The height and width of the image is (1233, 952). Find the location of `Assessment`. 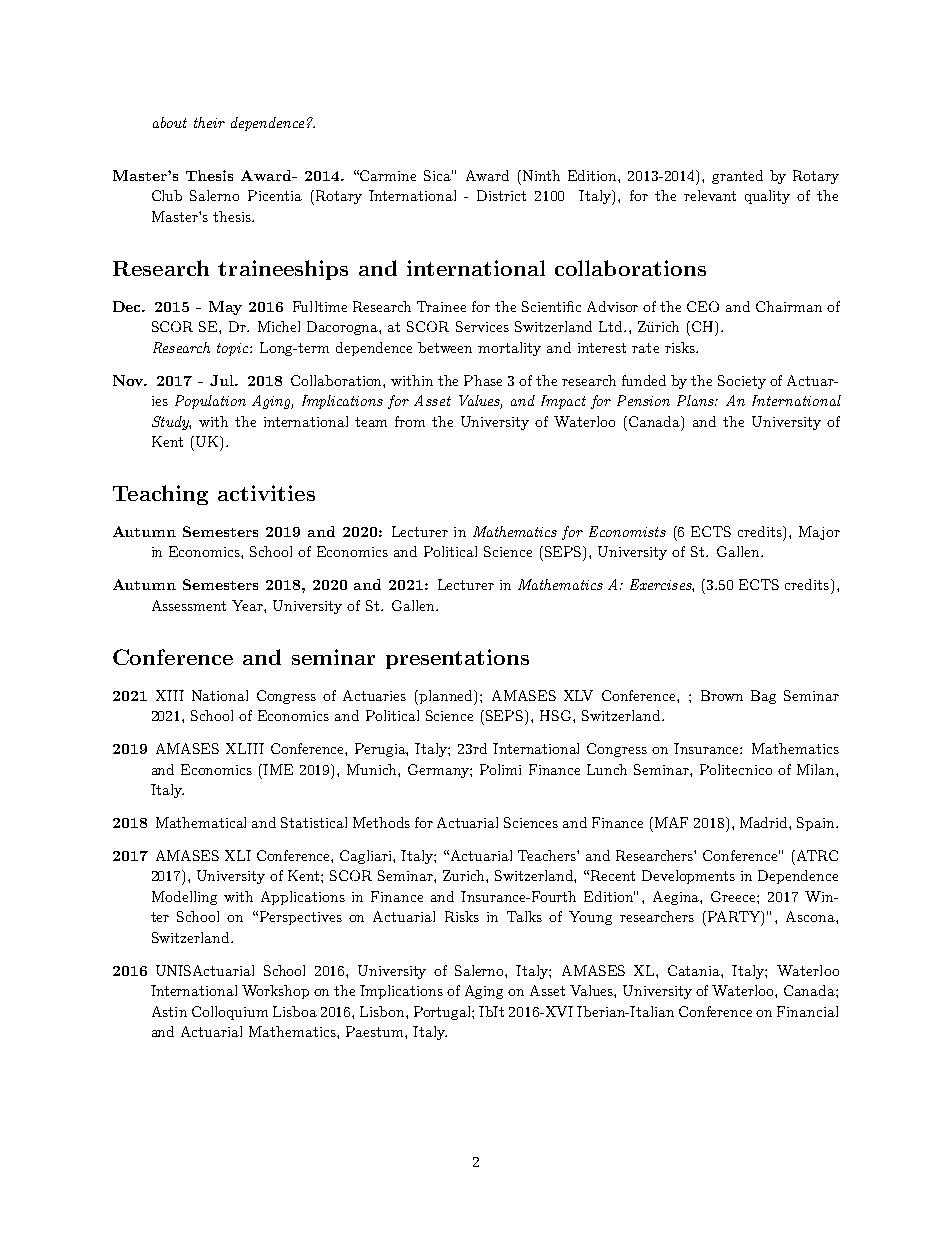

Assessment is located at coordinates (189, 605).
